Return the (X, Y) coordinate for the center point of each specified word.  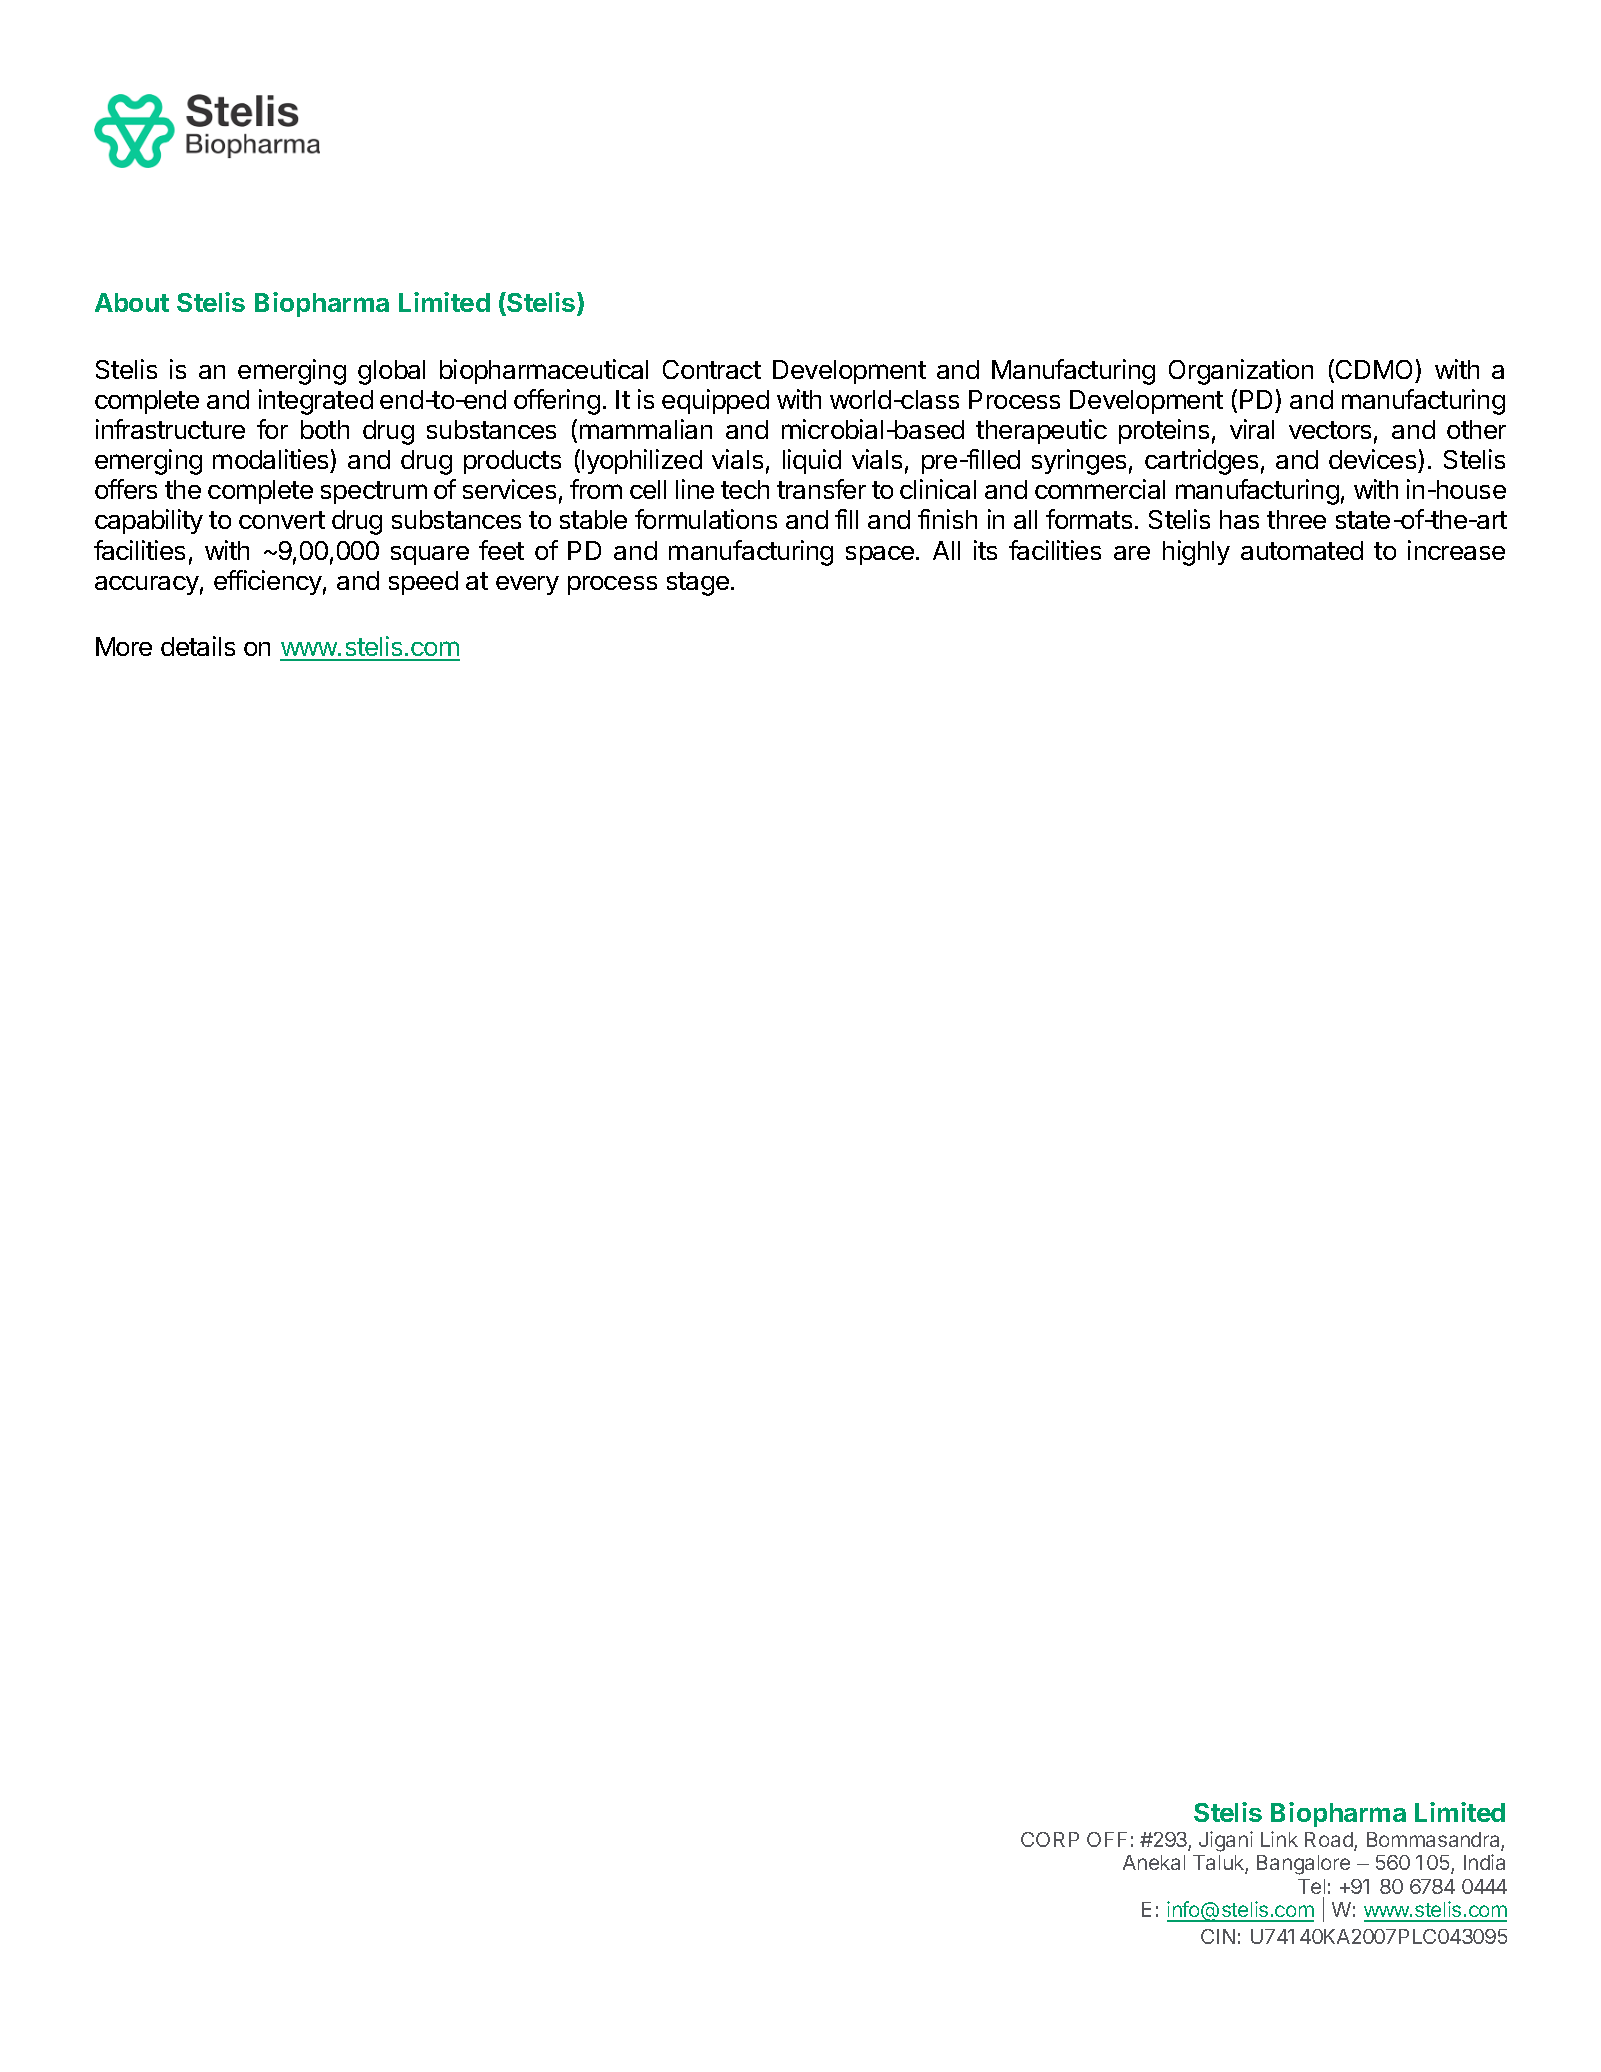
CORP (1050, 1839)
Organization (1241, 372)
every (527, 585)
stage (698, 584)
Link (1279, 1839)
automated (1302, 550)
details (198, 646)
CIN (1218, 1936)
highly (1196, 553)
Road (1330, 1841)
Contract (712, 369)
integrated (316, 402)
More (124, 646)
